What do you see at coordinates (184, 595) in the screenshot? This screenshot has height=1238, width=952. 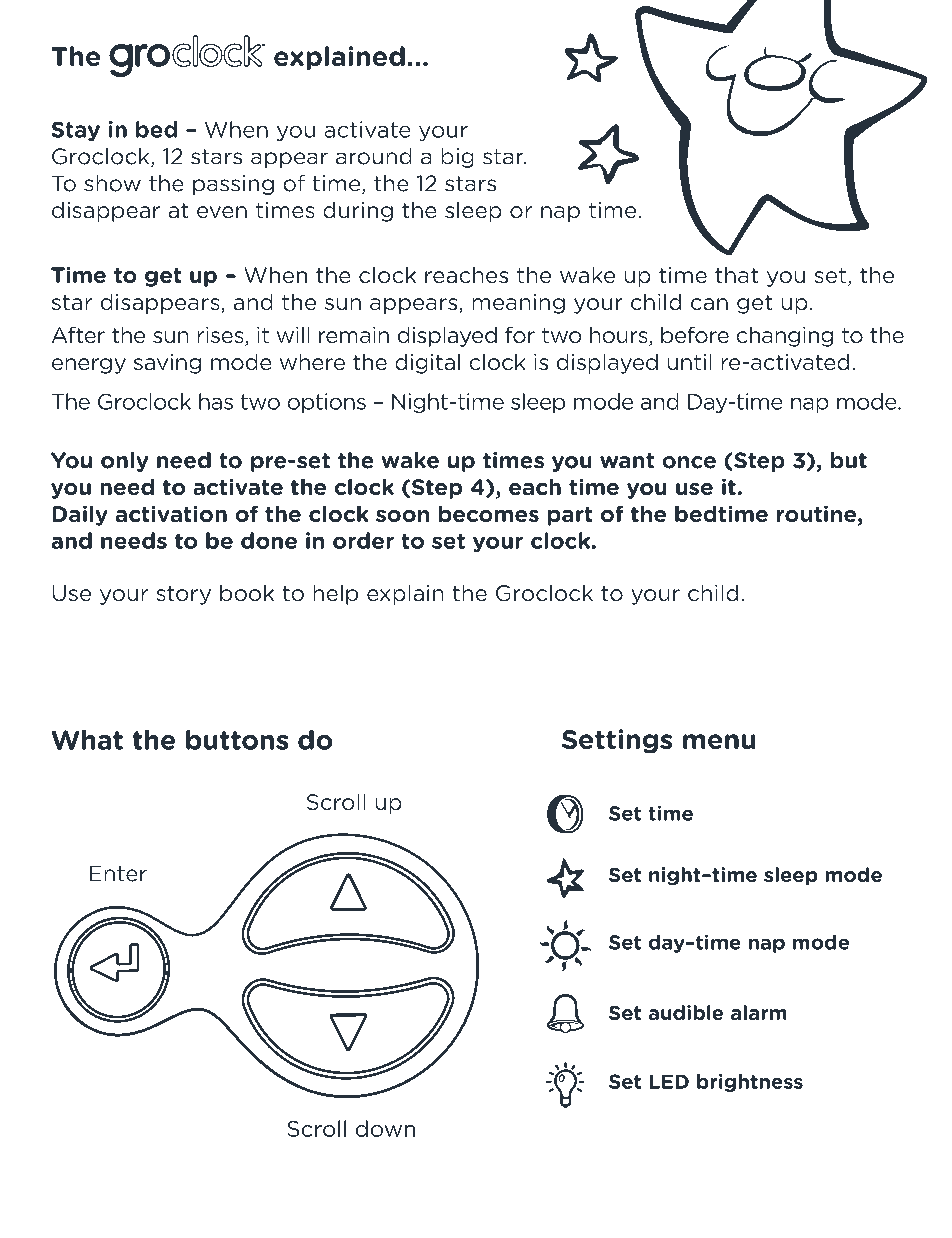 I see `story` at bounding box center [184, 595].
